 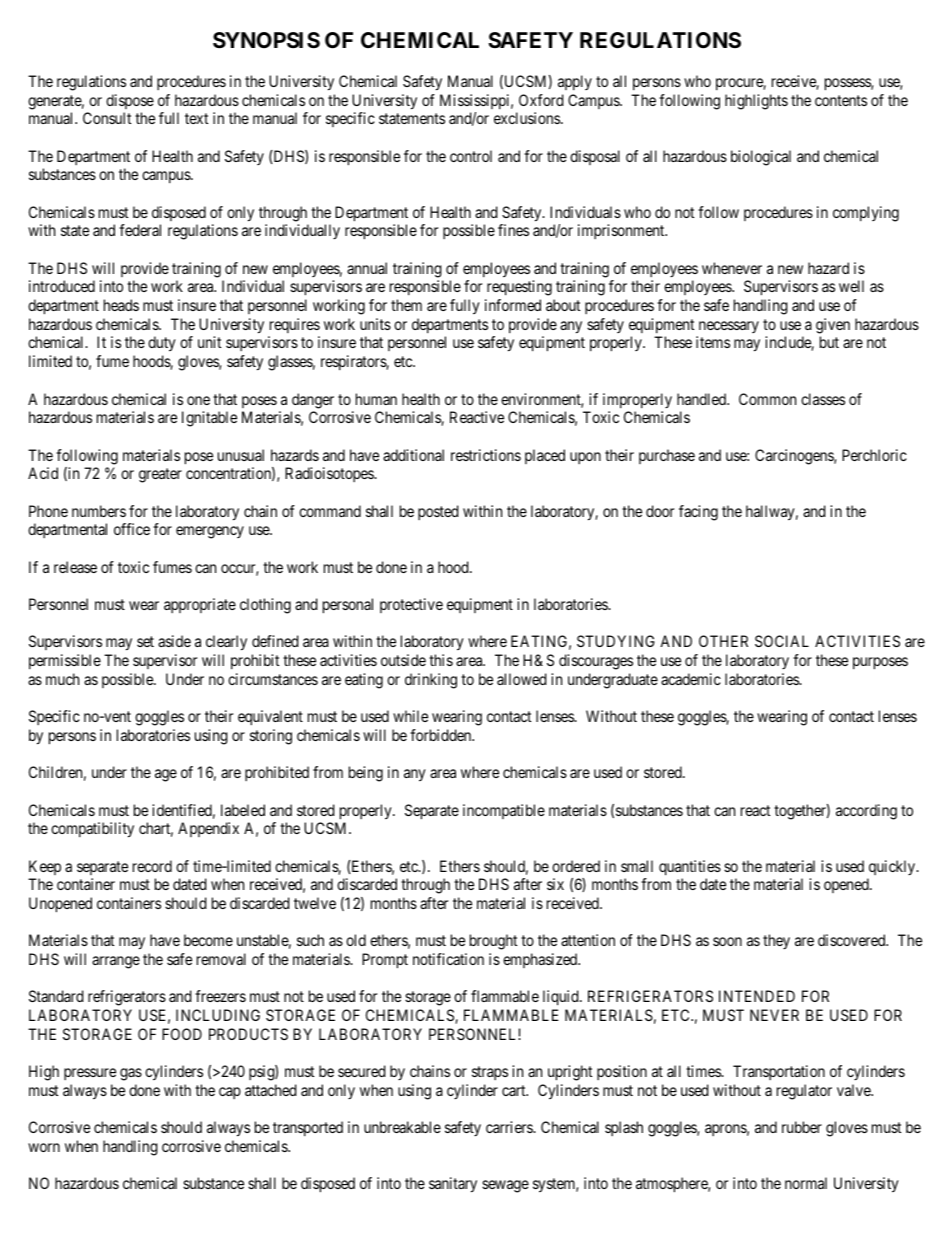 What do you see at coordinates (493, 942) in the image?
I see `brought` at bounding box center [493, 942].
